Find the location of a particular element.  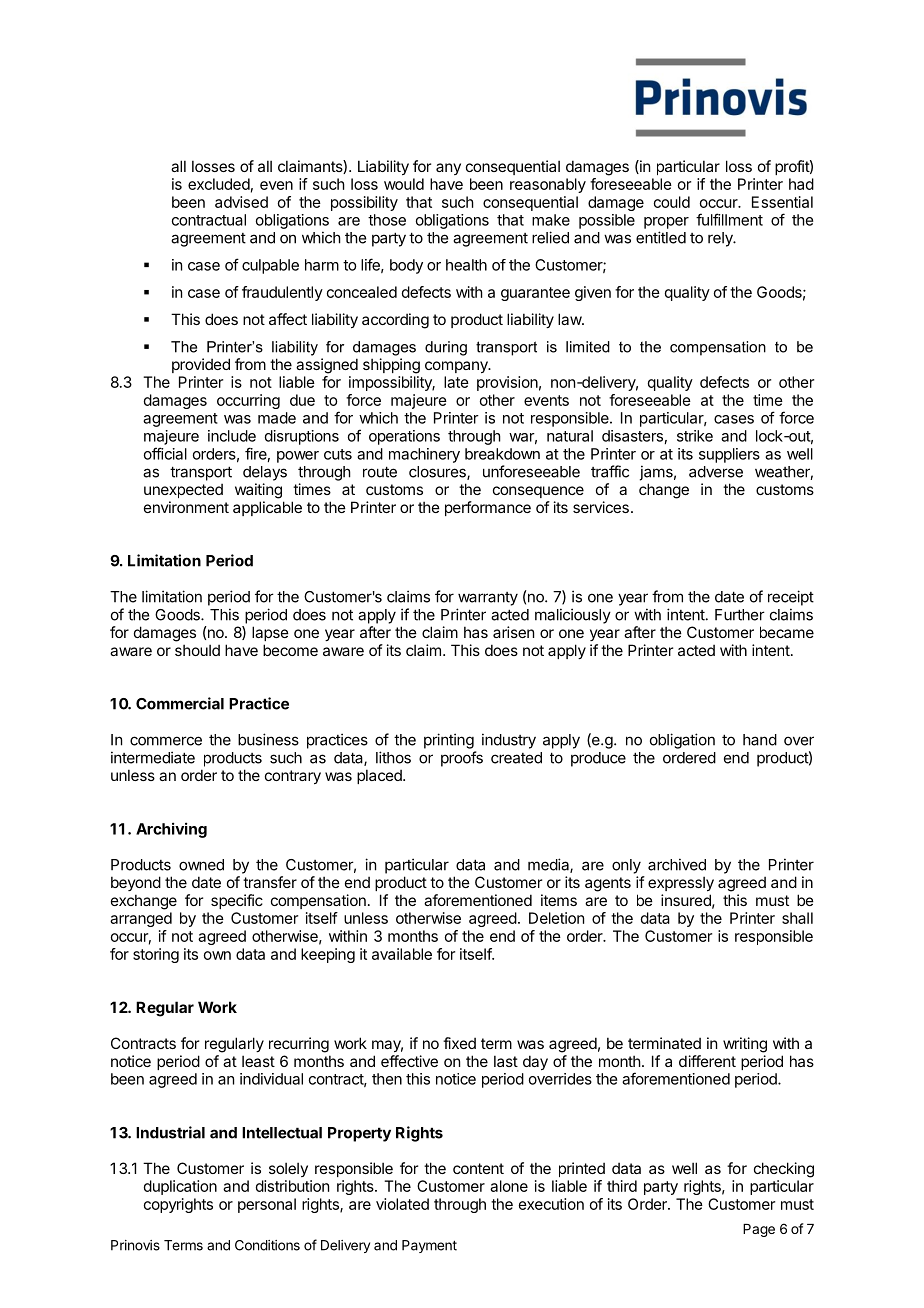

advised is located at coordinates (241, 202).
